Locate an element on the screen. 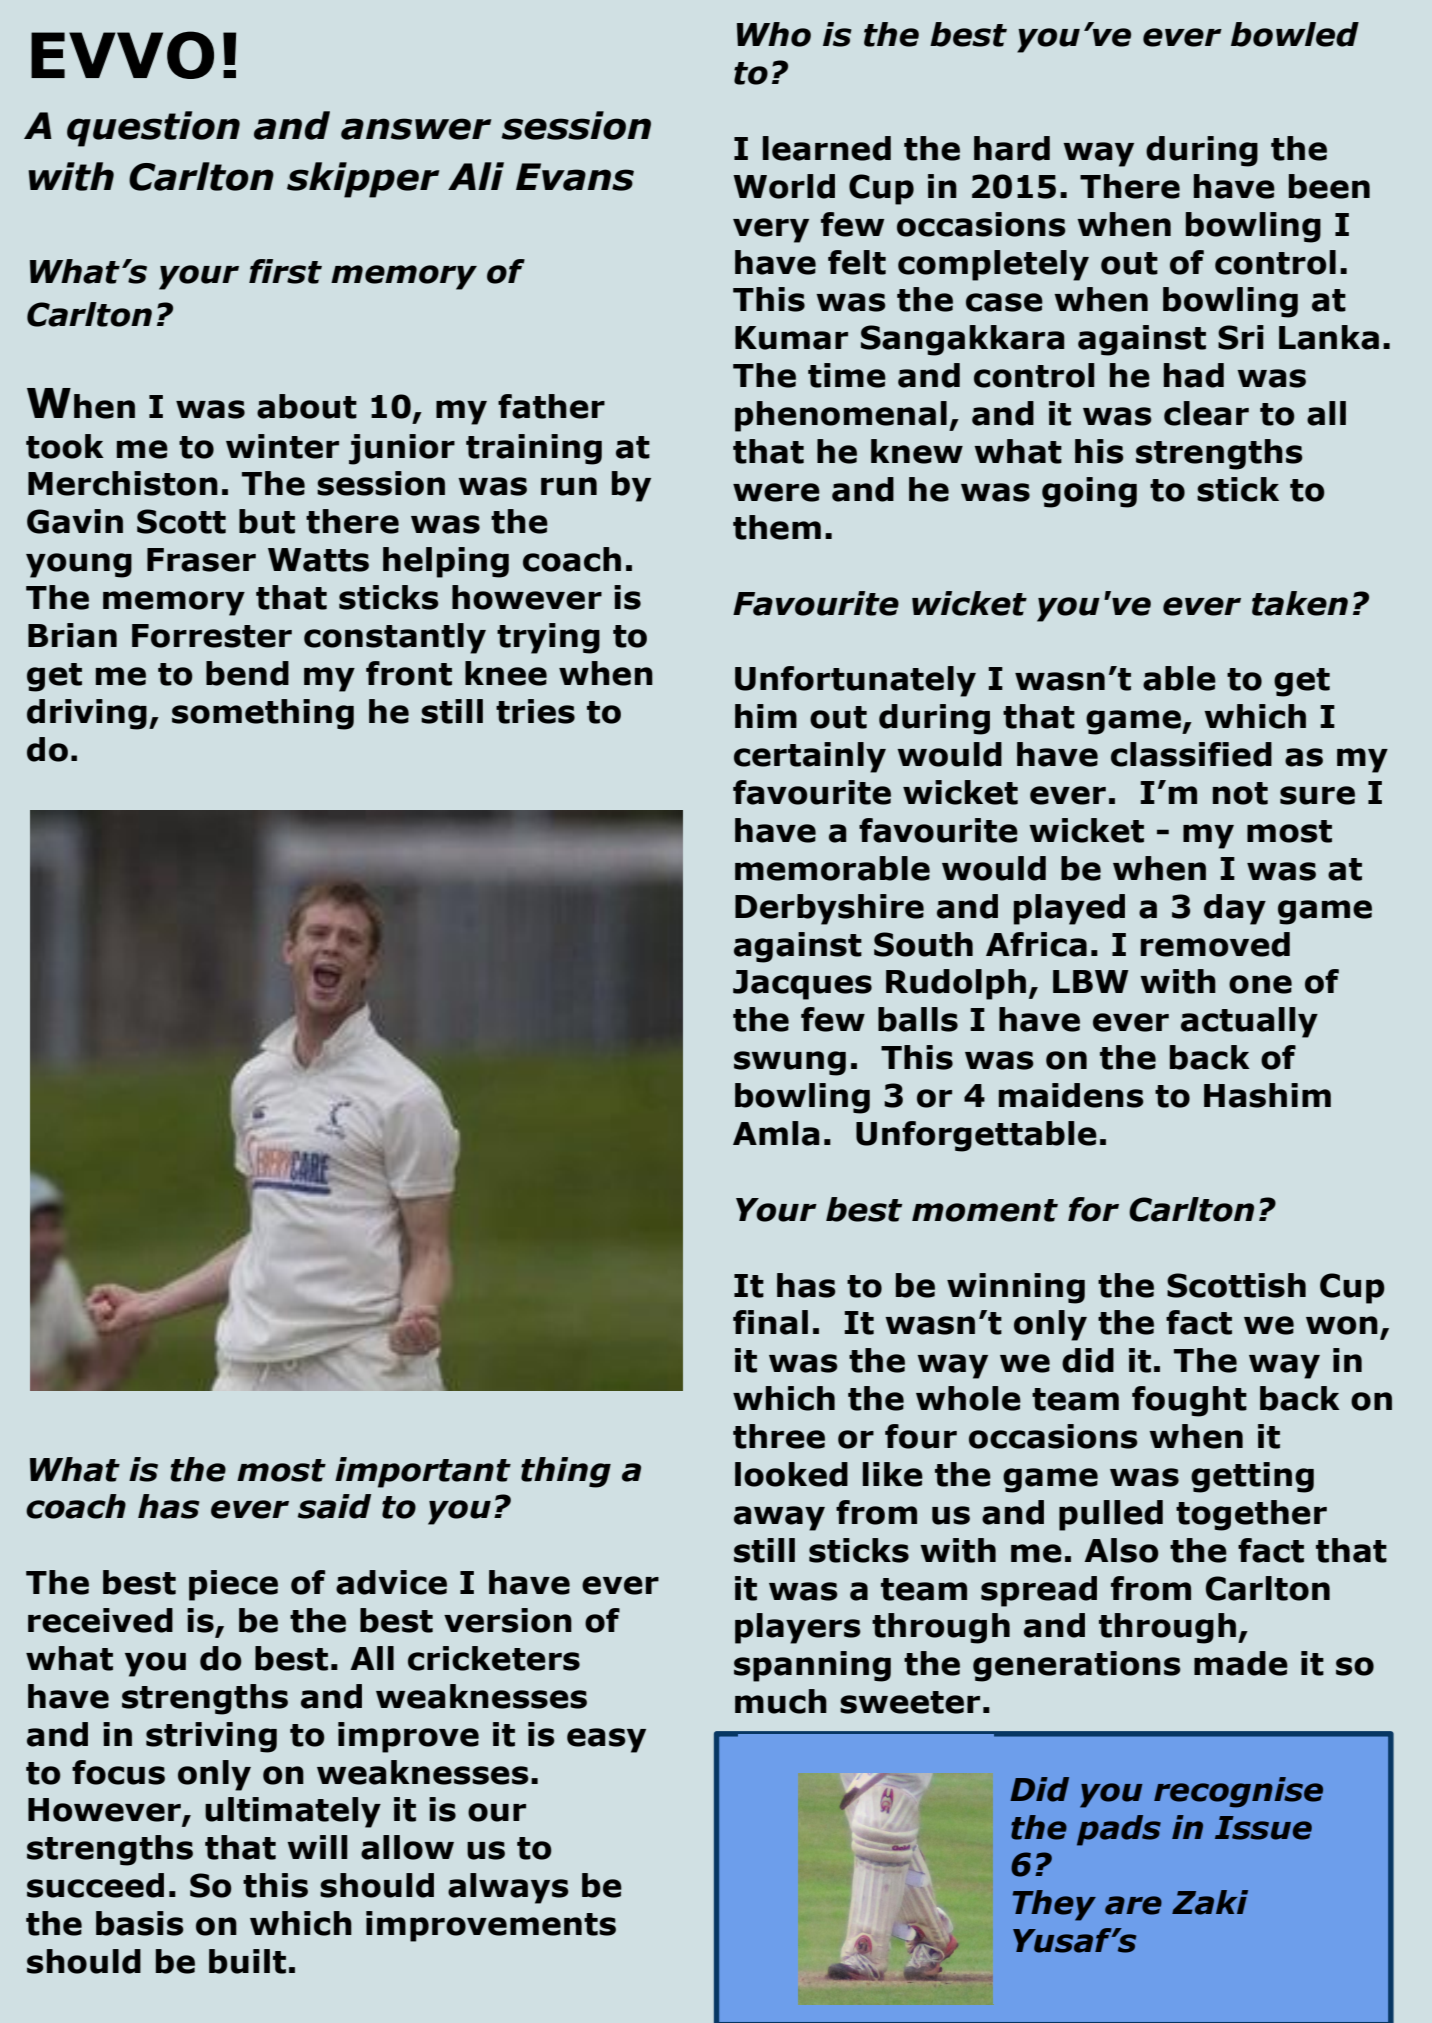 The height and width of the screenshot is (2023, 1432). said is located at coordinates (334, 1506).
